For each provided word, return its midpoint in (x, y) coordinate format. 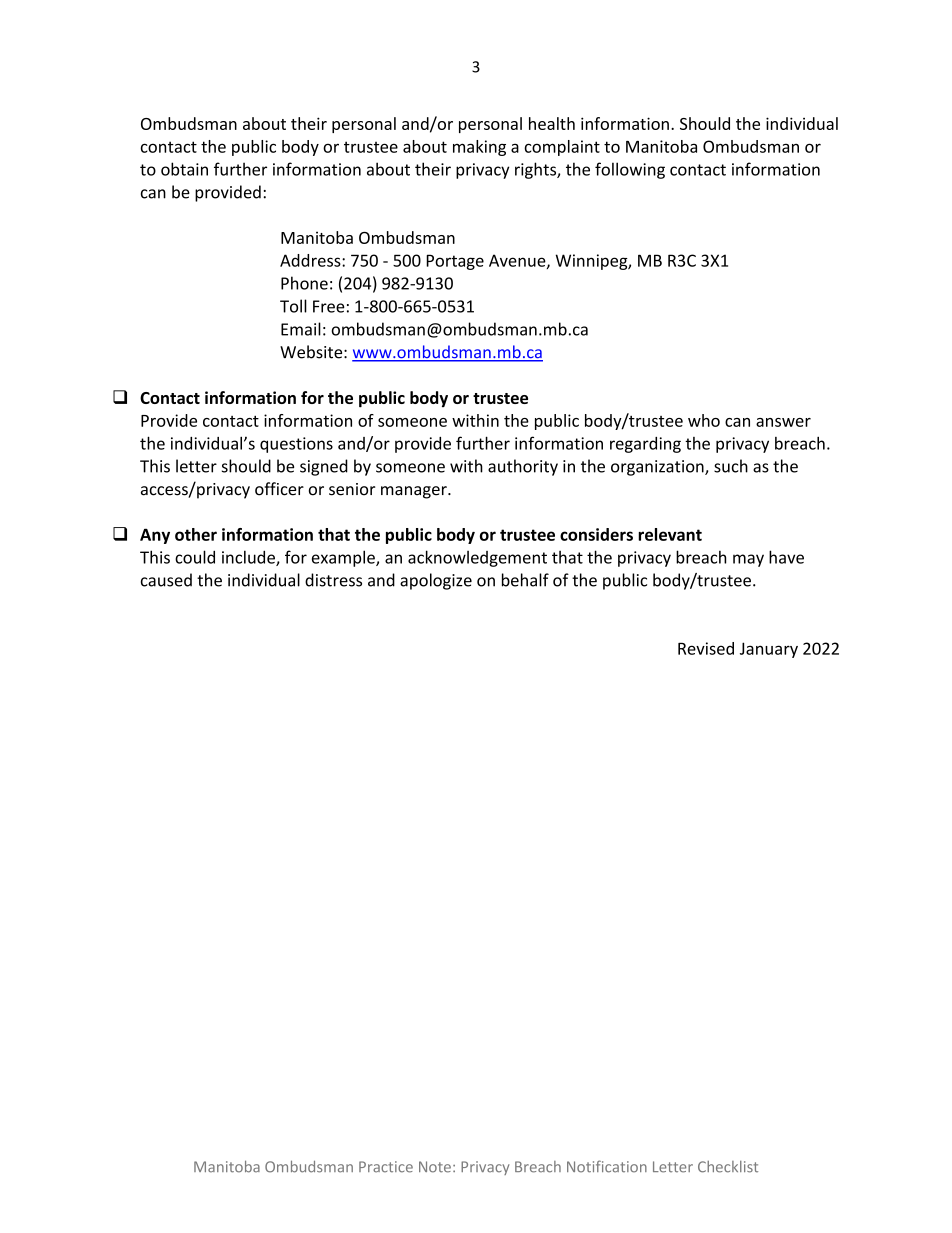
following (630, 170)
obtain (184, 169)
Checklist (728, 1167)
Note (435, 1167)
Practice (386, 1167)
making (479, 148)
